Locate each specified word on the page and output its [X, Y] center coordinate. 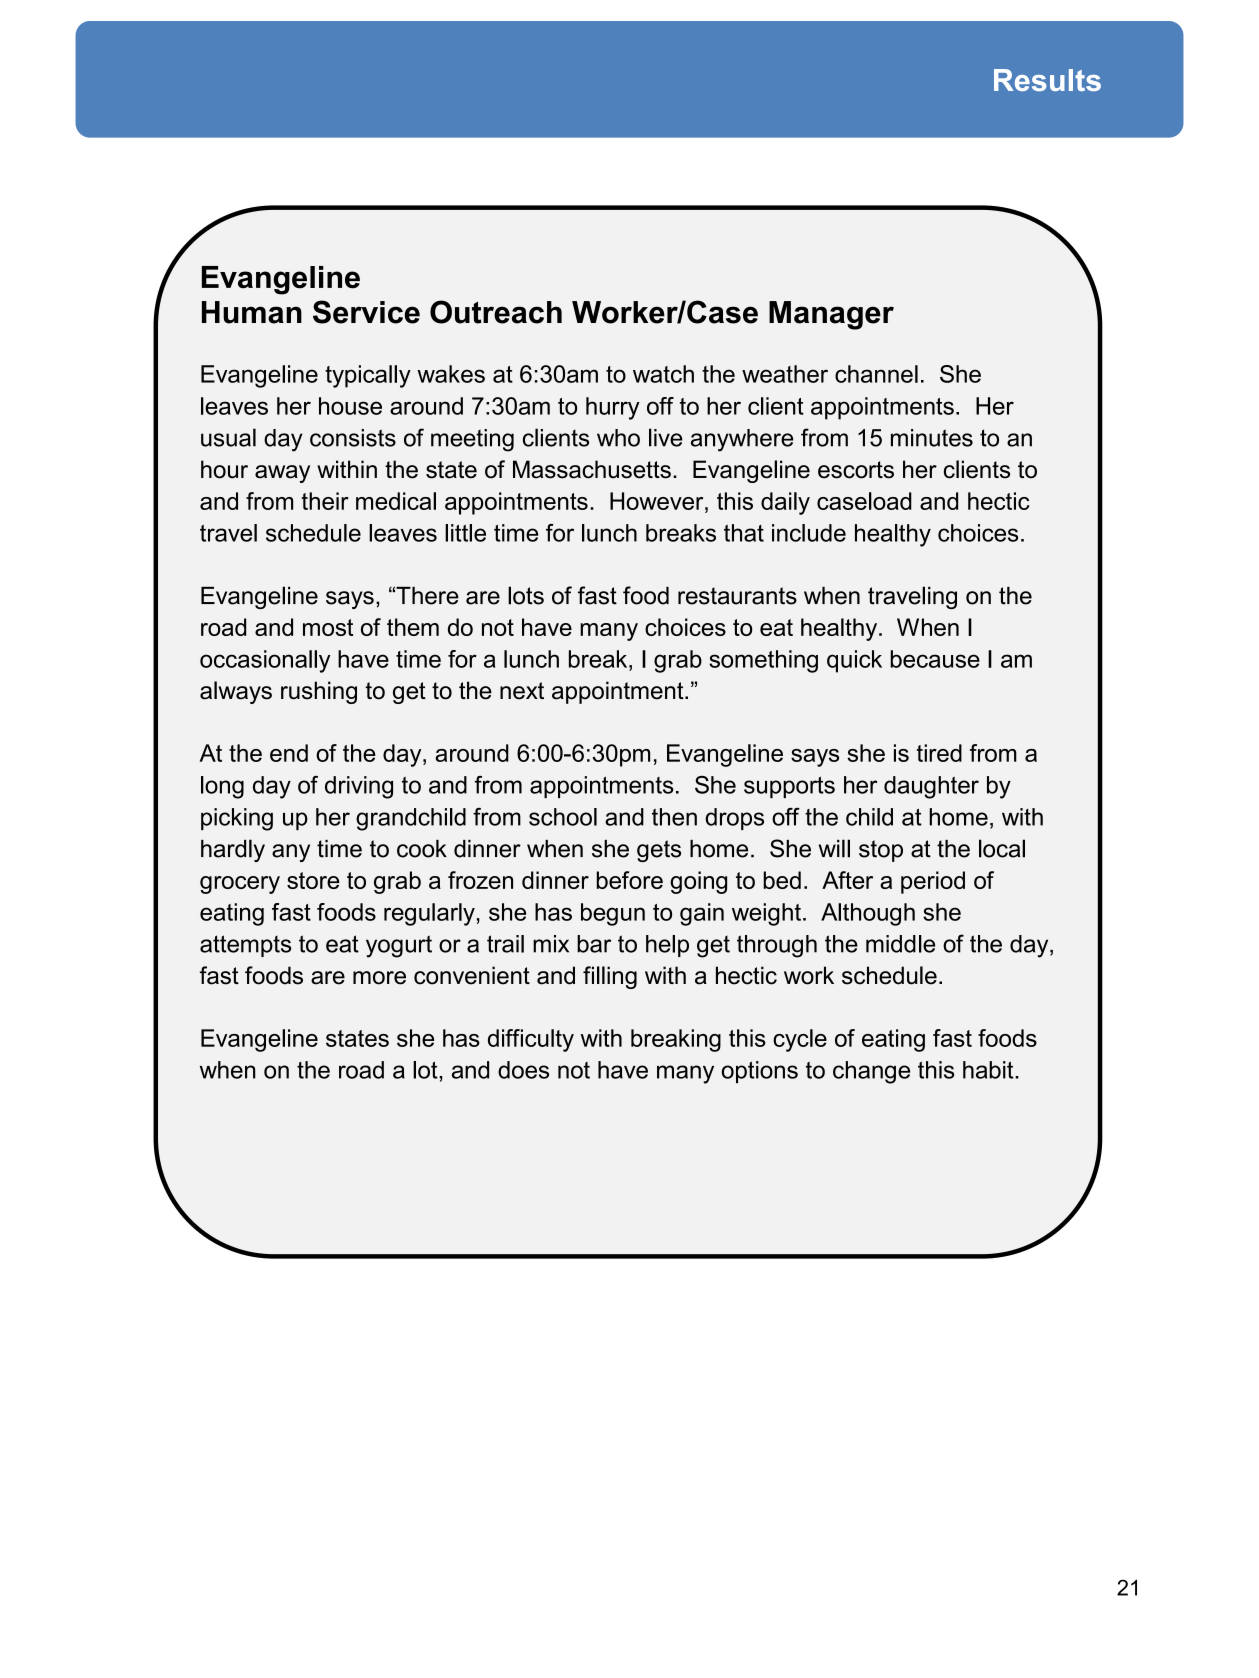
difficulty [531, 1040]
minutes [932, 438]
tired [939, 753]
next [522, 691]
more [379, 978]
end [289, 753]
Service [366, 312]
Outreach [496, 312]
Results [1047, 80]
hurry [613, 408]
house [350, 406]
